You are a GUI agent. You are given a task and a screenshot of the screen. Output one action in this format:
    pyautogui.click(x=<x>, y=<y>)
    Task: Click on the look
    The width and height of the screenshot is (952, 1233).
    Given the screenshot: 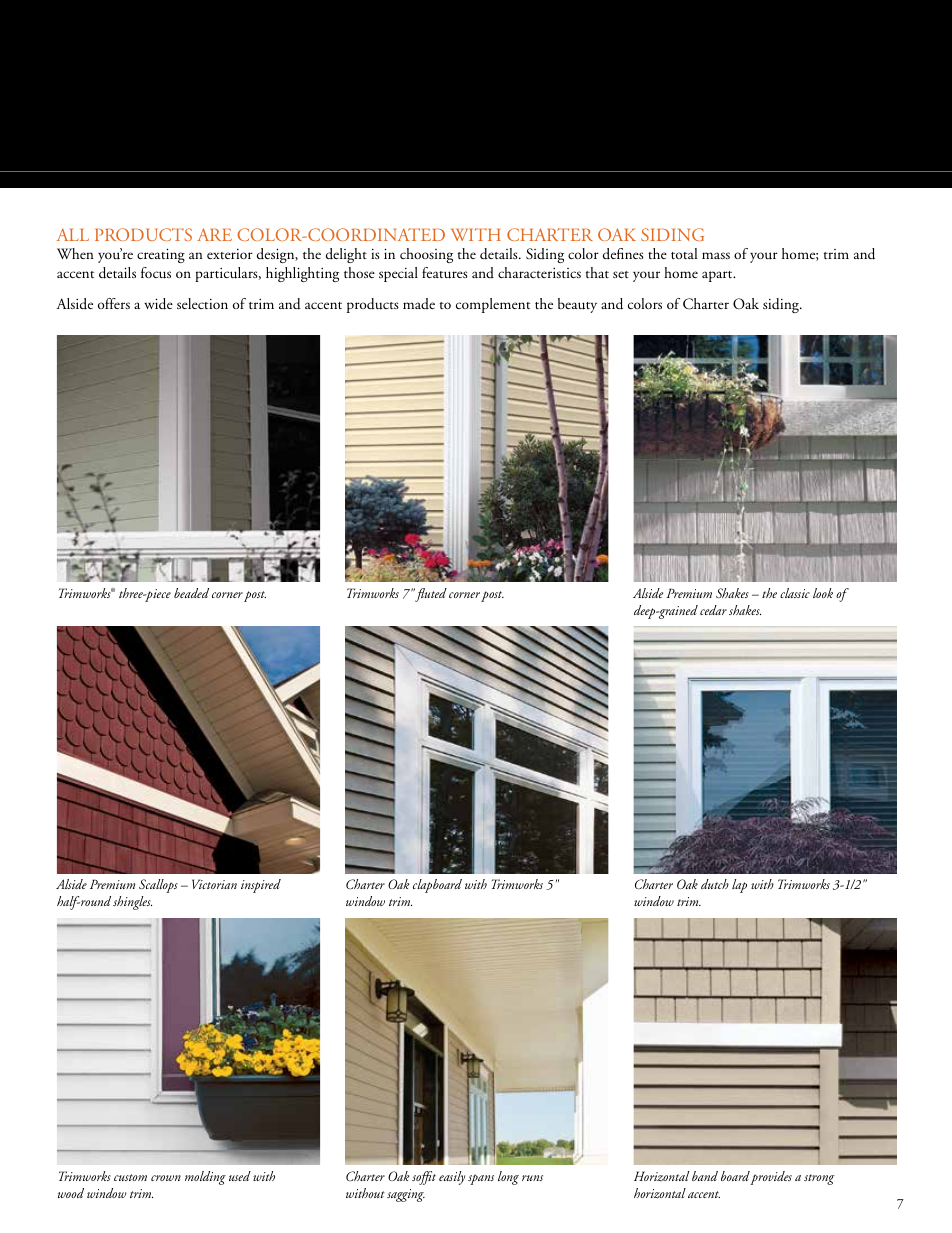 What is the action you would take?
    pyautogui.click(x=823, y=593)
